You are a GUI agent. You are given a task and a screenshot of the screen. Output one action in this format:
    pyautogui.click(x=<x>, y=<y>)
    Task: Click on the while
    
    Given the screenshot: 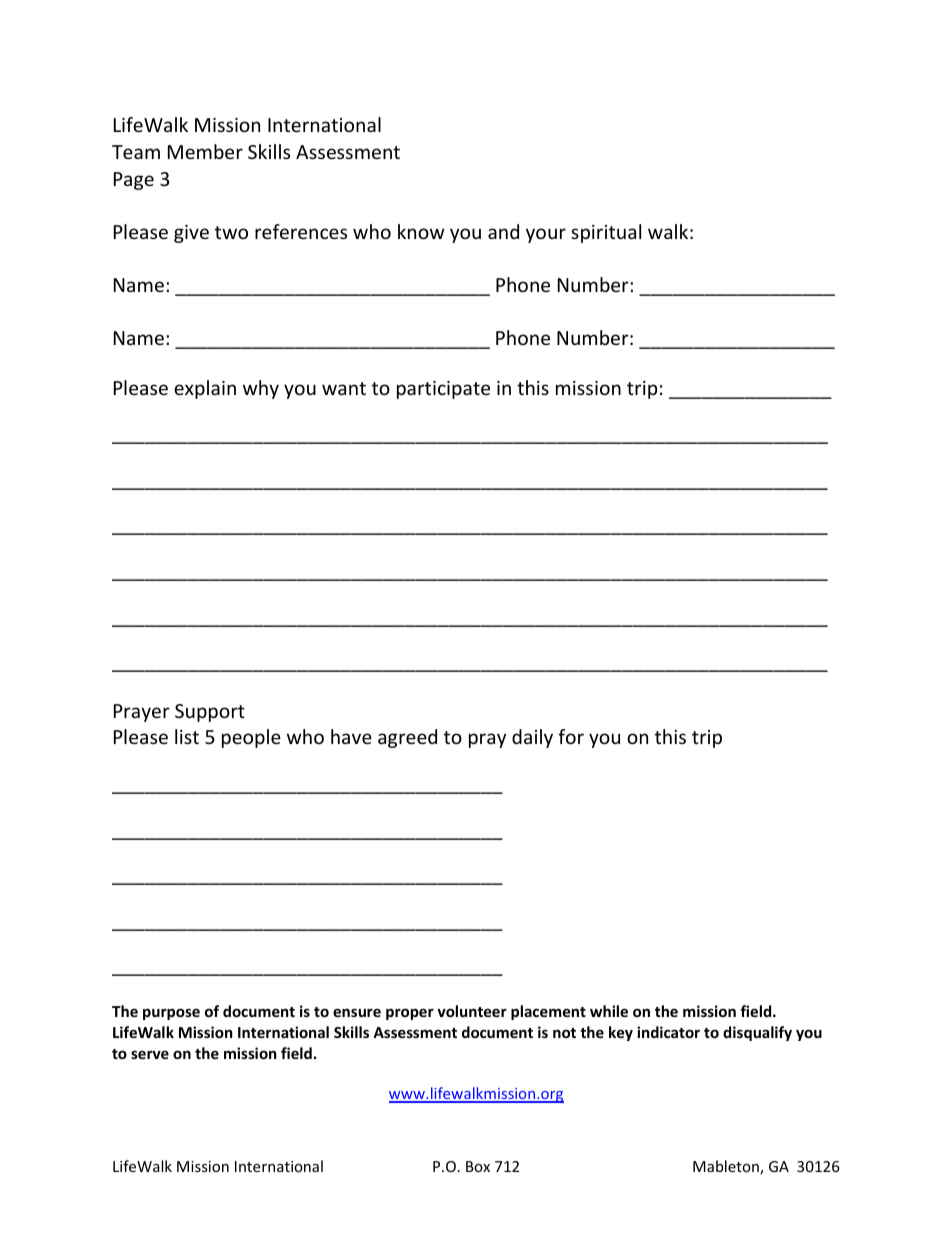 What is the action you would take?
    pyautogui.click(x=609, y=1011)
